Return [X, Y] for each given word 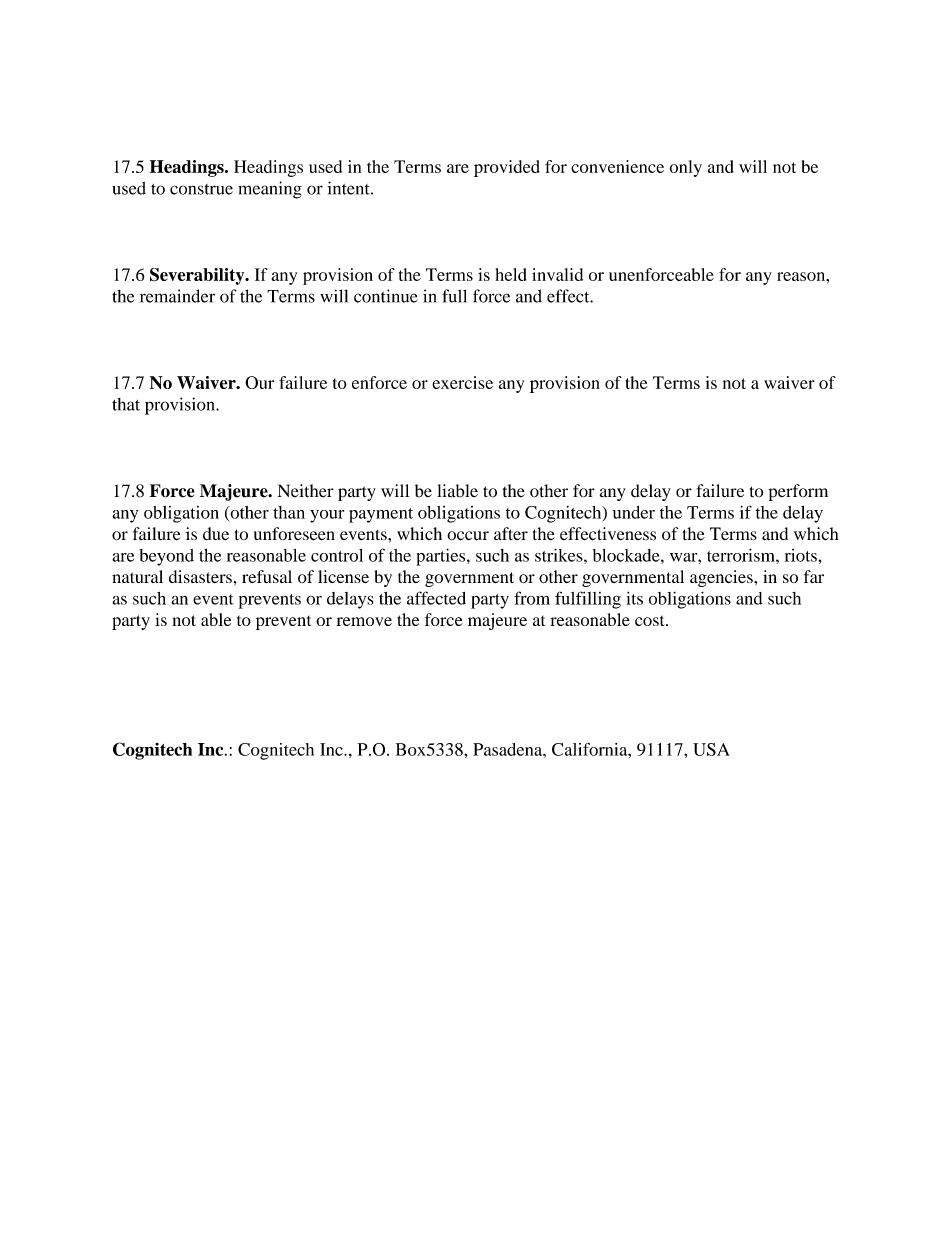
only [685, 168]
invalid [557, 274]
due [216, 534]
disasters [200, 576]
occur [468, 536]
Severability [198, 276]
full [454, 296]
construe [201, 189]
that [126, 404]
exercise [462, 382]
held [511, 274]
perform [798, 492]
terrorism [742, 555]
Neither [306, 491]
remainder [177, 296]
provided [507, 168]
